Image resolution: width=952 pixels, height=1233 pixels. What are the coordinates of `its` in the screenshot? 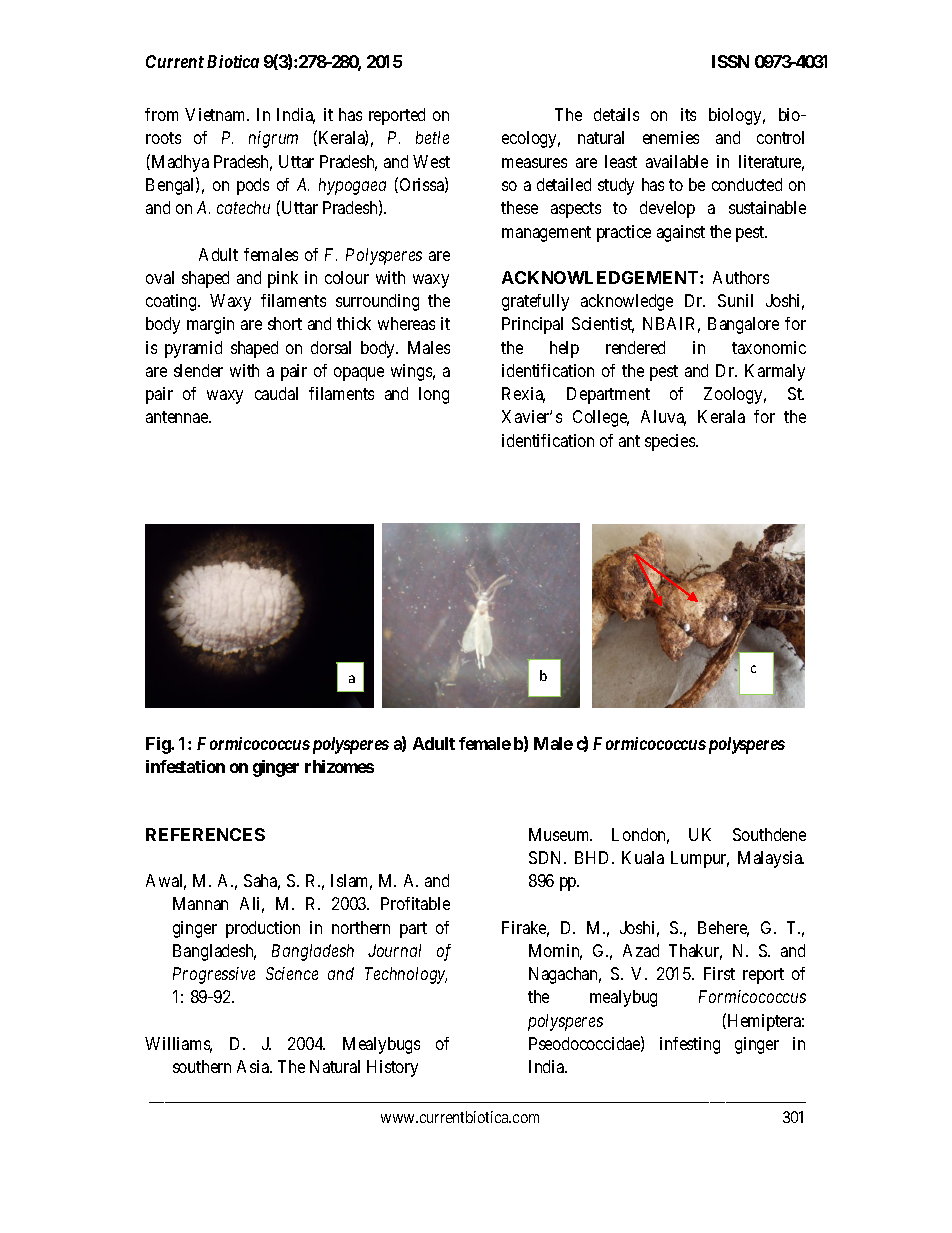 It's located at (688, 114).
